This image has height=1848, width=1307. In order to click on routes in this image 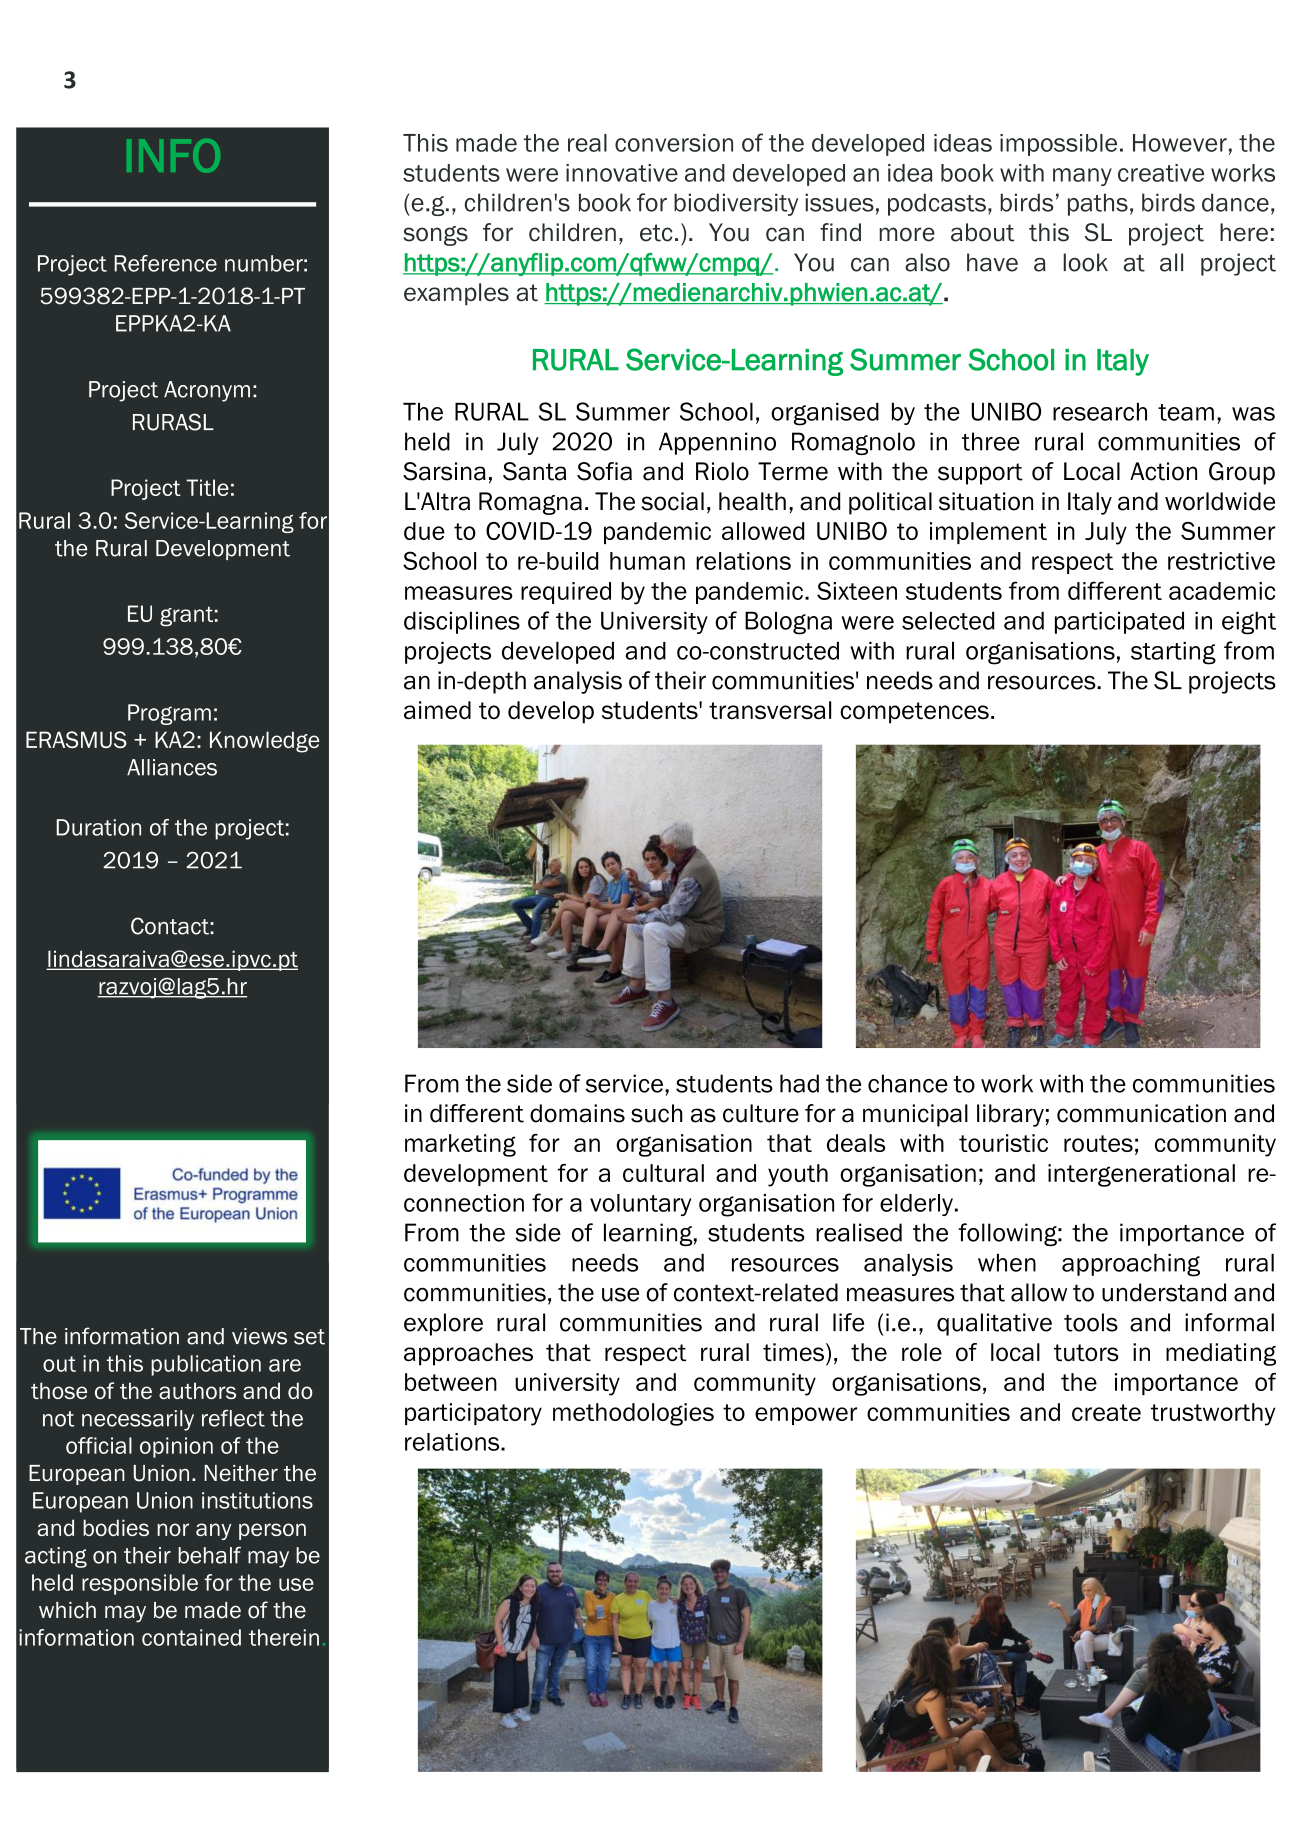, I will do `click(1098, 1143)`.
